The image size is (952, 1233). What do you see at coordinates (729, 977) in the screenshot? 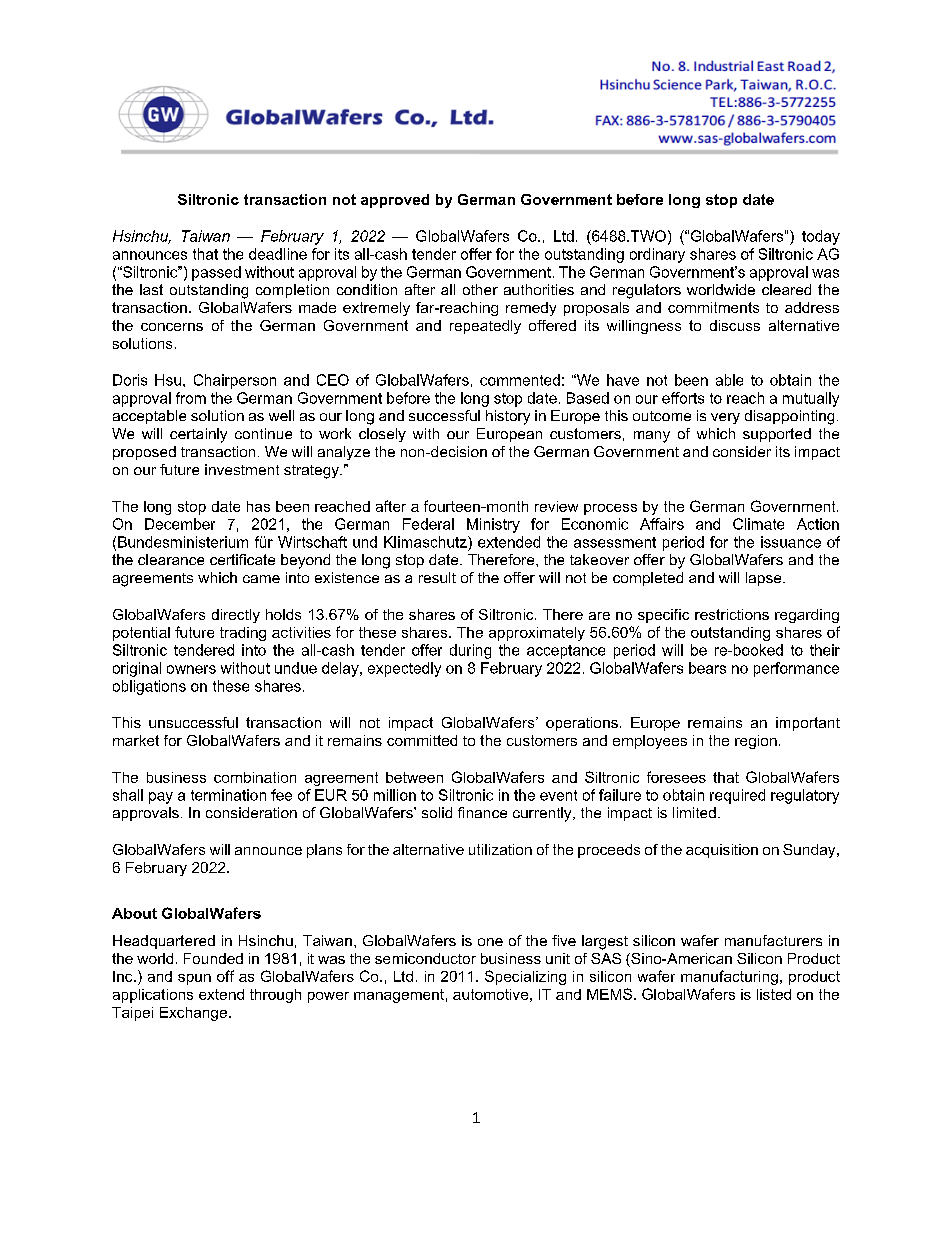
I see `manufacturing` at bounding box center [729, 977].
